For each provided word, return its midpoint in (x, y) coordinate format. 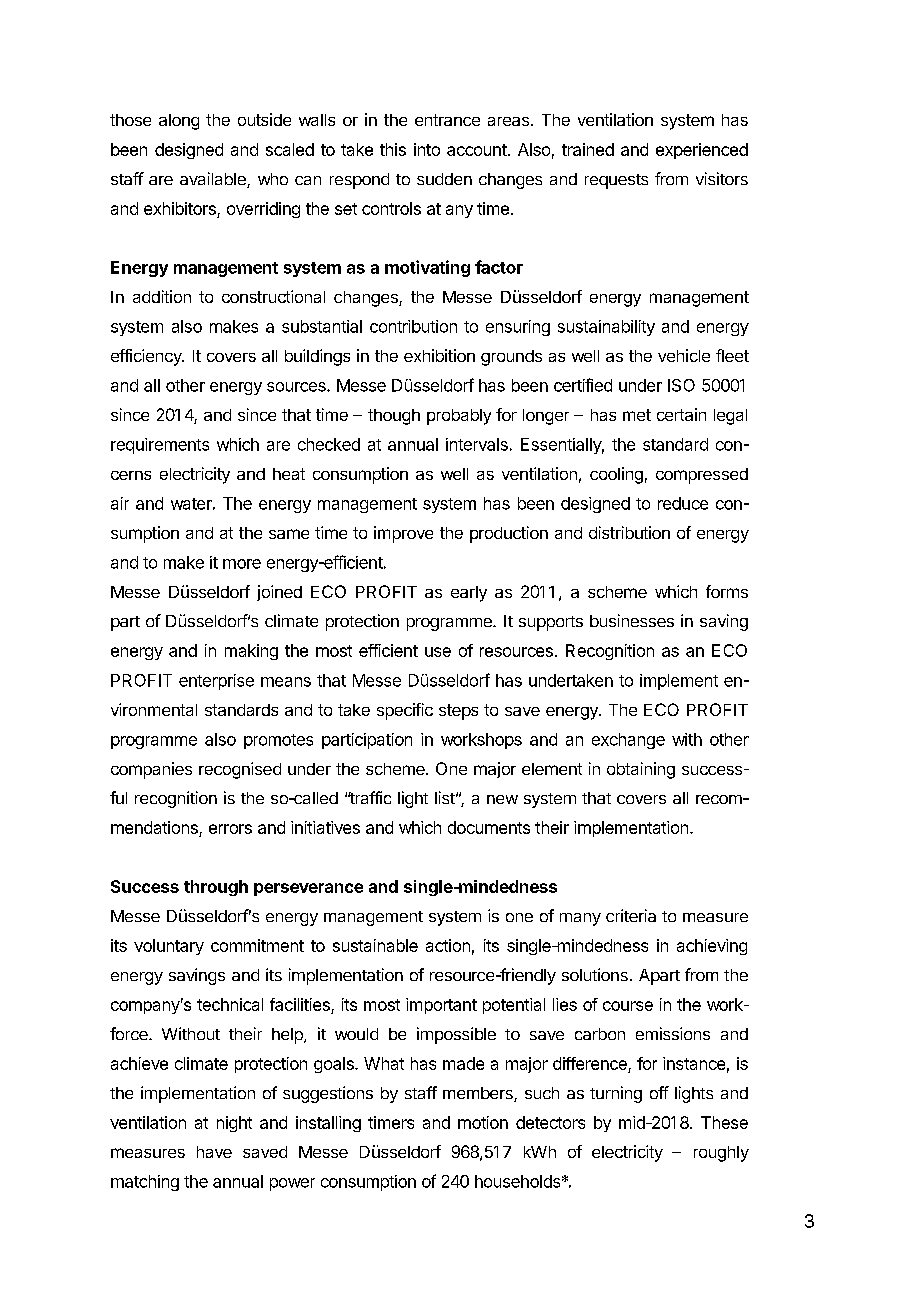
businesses (632, 620)
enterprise (216, 682)
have (214, 1152)
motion (483, 1122)
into (427, 149)
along (179, 122)
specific (405, 711)
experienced (702, 151)
